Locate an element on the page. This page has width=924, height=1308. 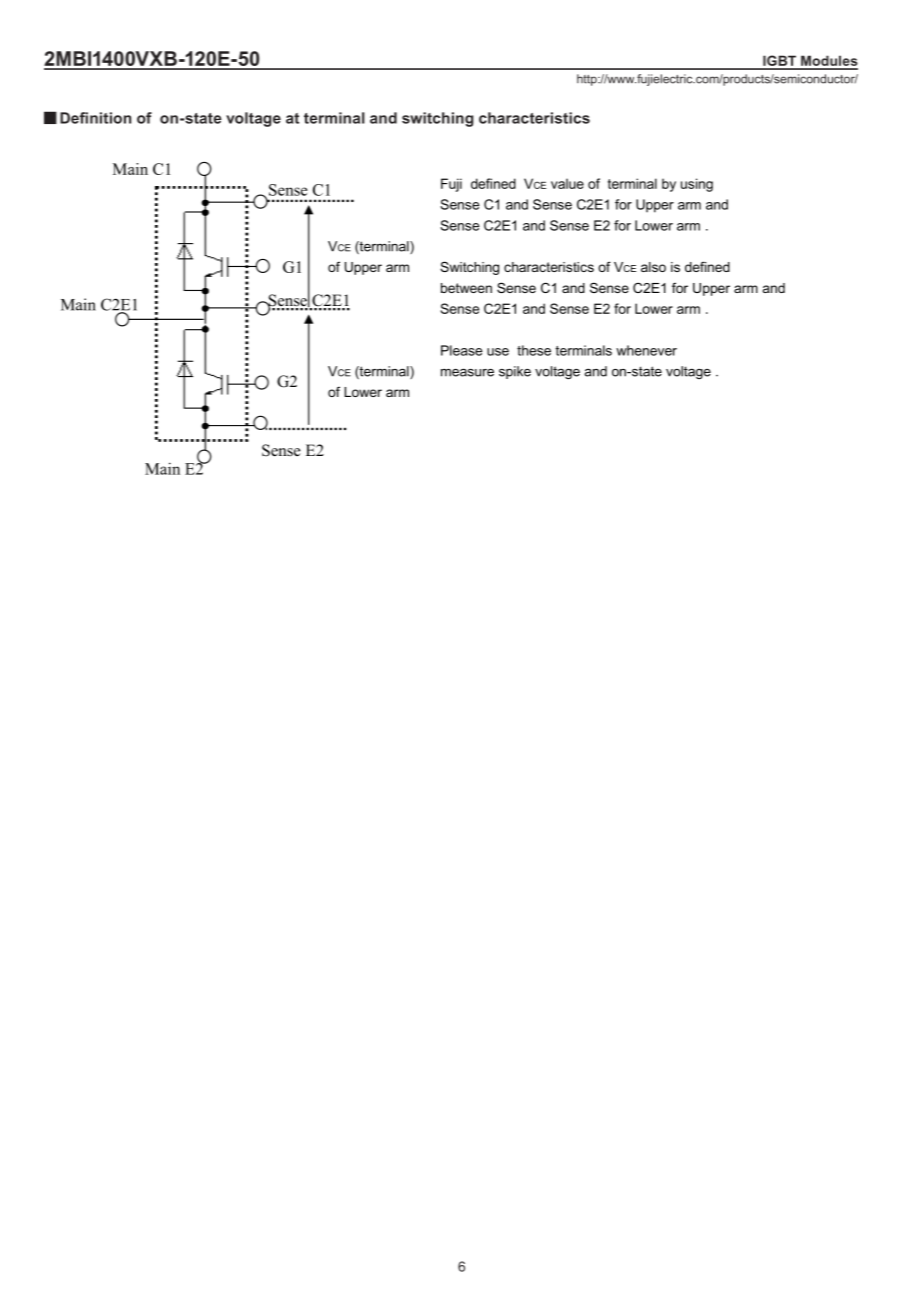
Definition is located at coordinates (95, 118).
